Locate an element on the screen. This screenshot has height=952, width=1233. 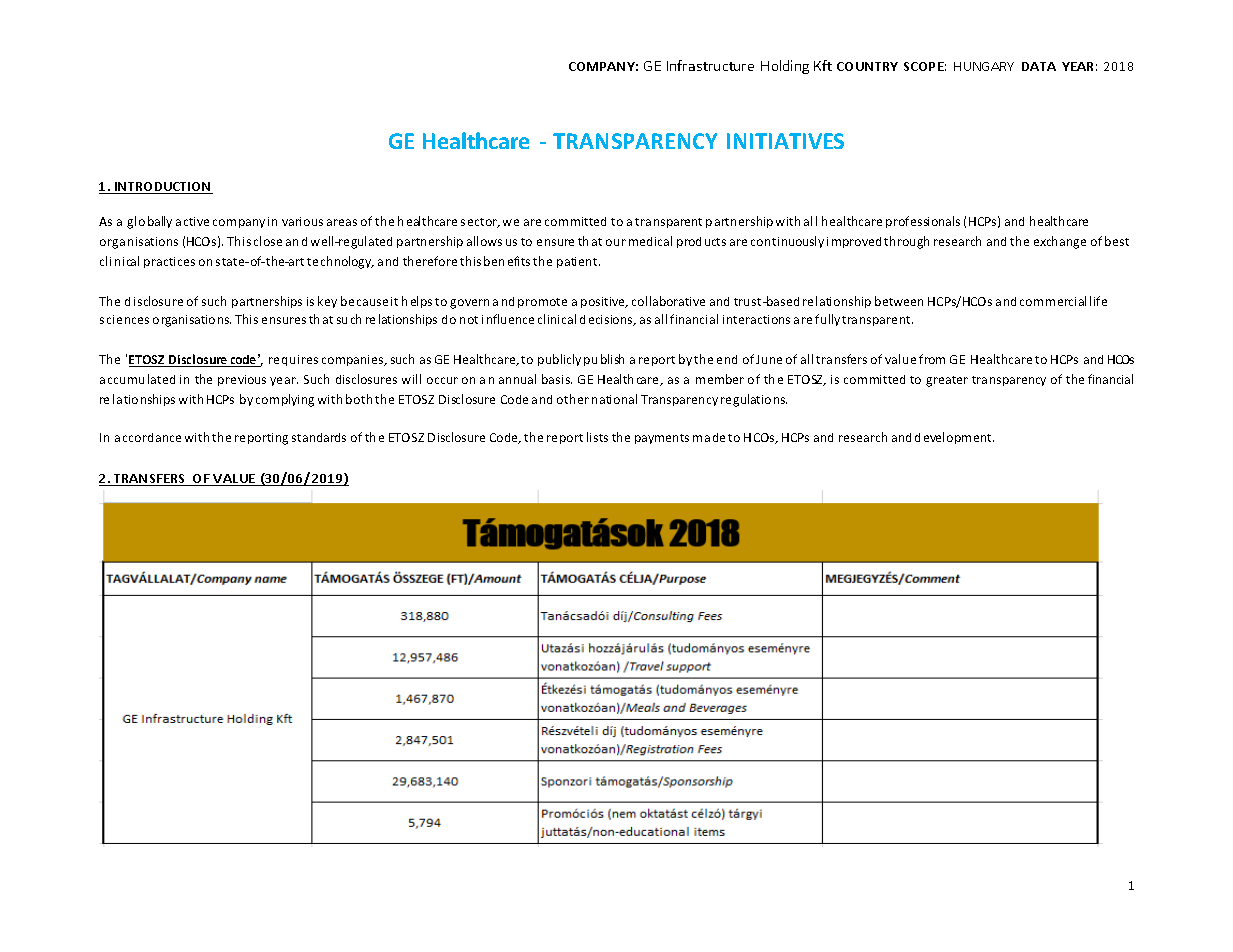
payments is located at coordinates (662, 439).
